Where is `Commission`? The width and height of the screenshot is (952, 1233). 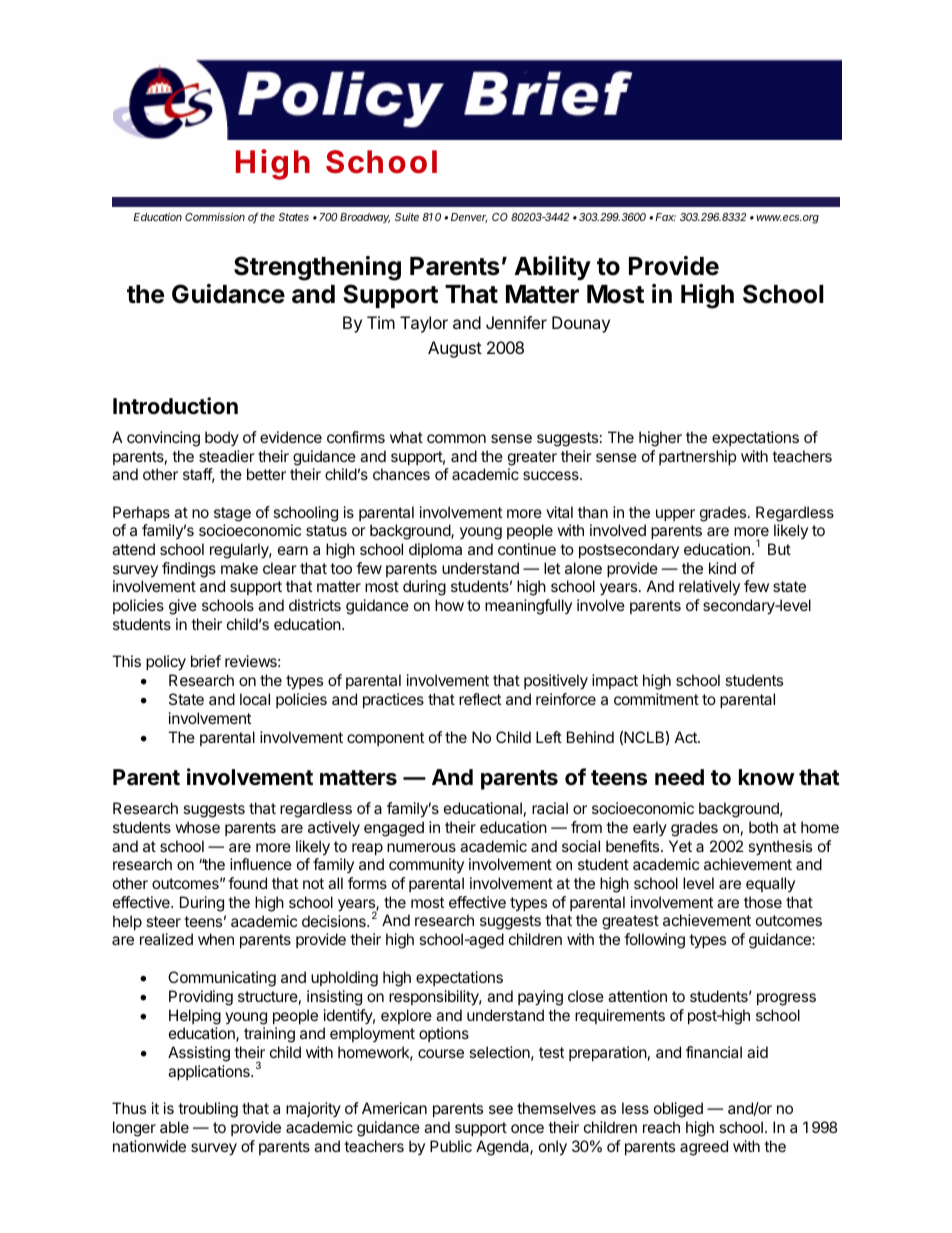 Commission is located at coordinates (215, 217).
